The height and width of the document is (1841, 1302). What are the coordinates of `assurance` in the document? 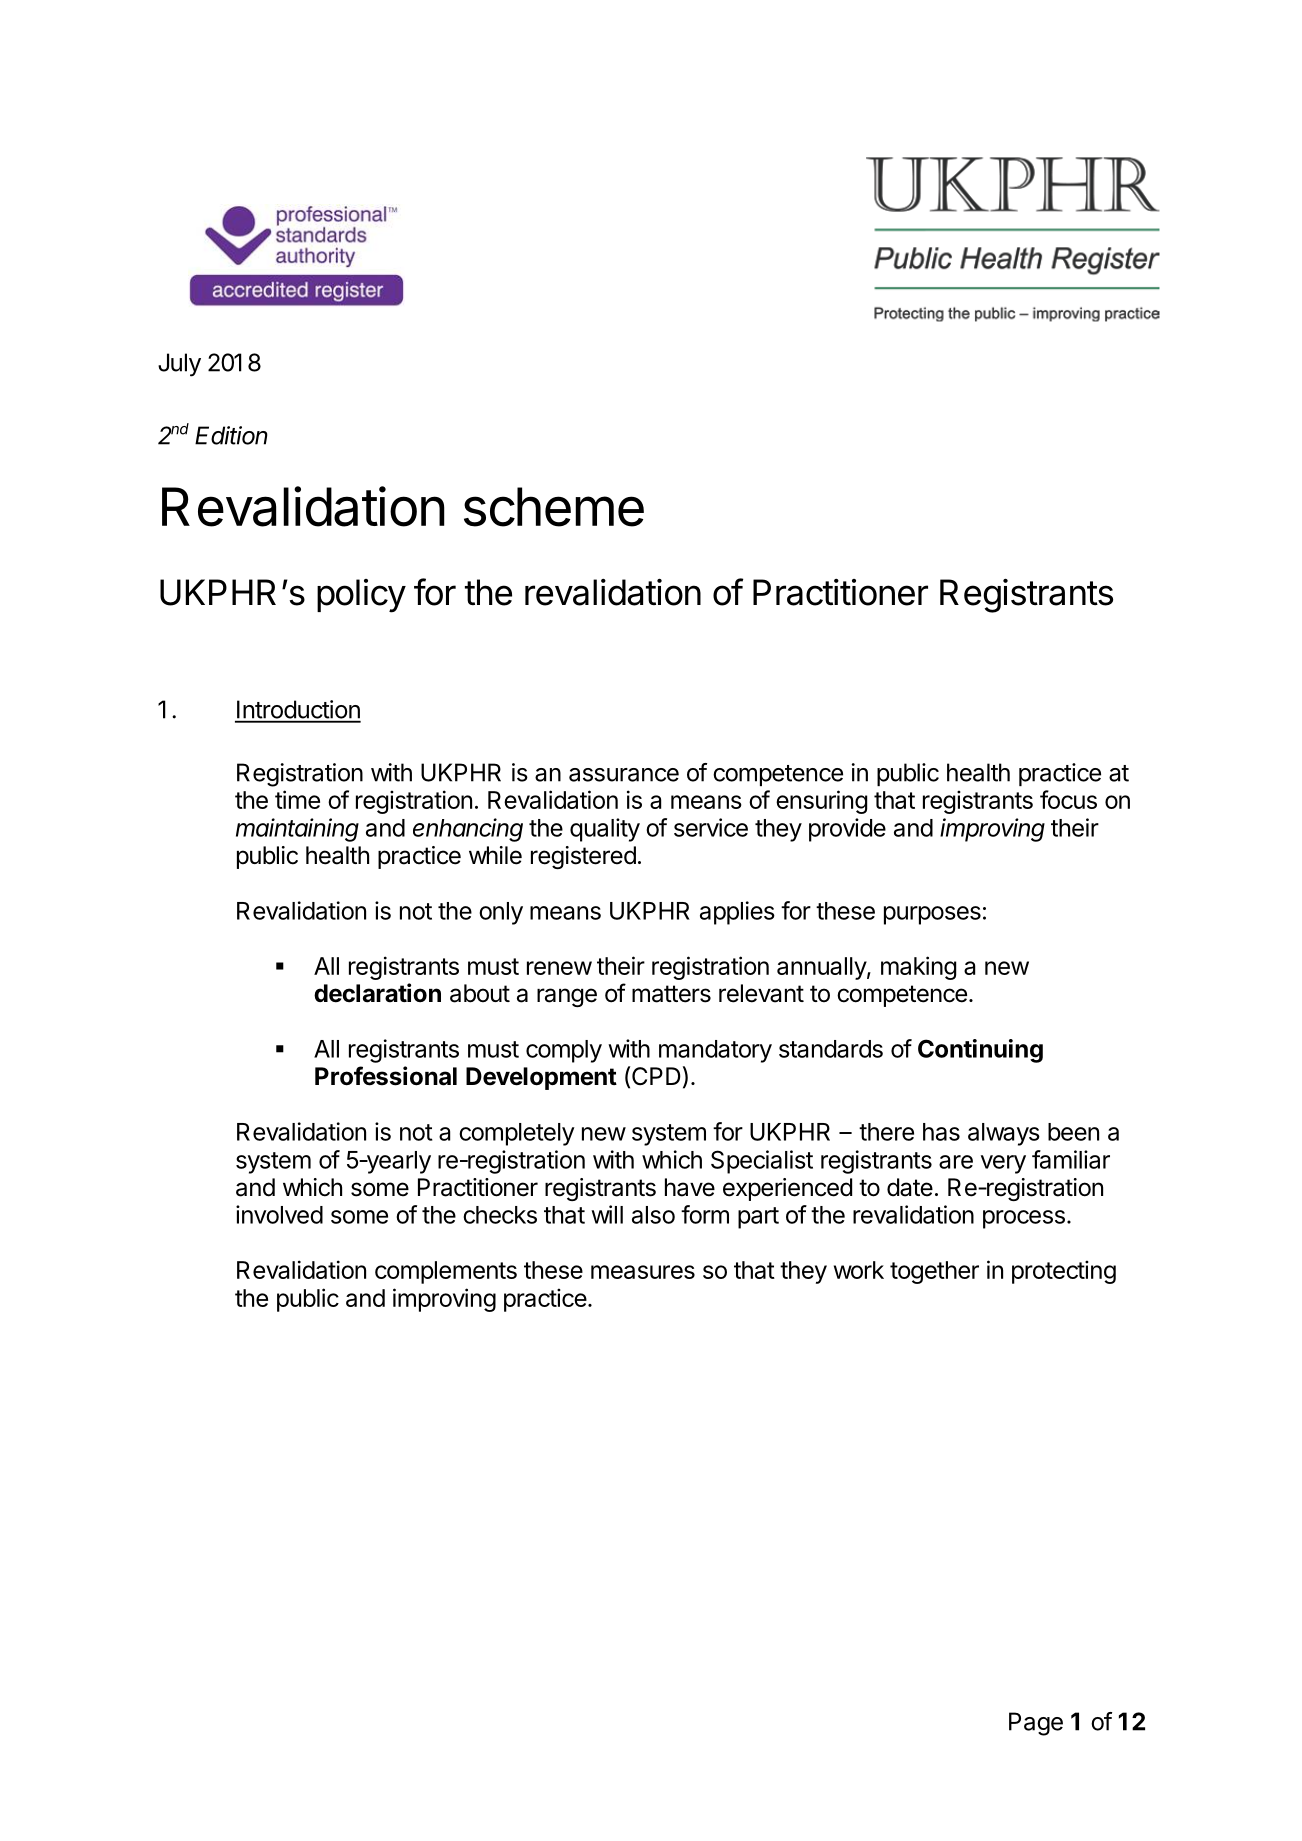 It's located at (624, 775).
